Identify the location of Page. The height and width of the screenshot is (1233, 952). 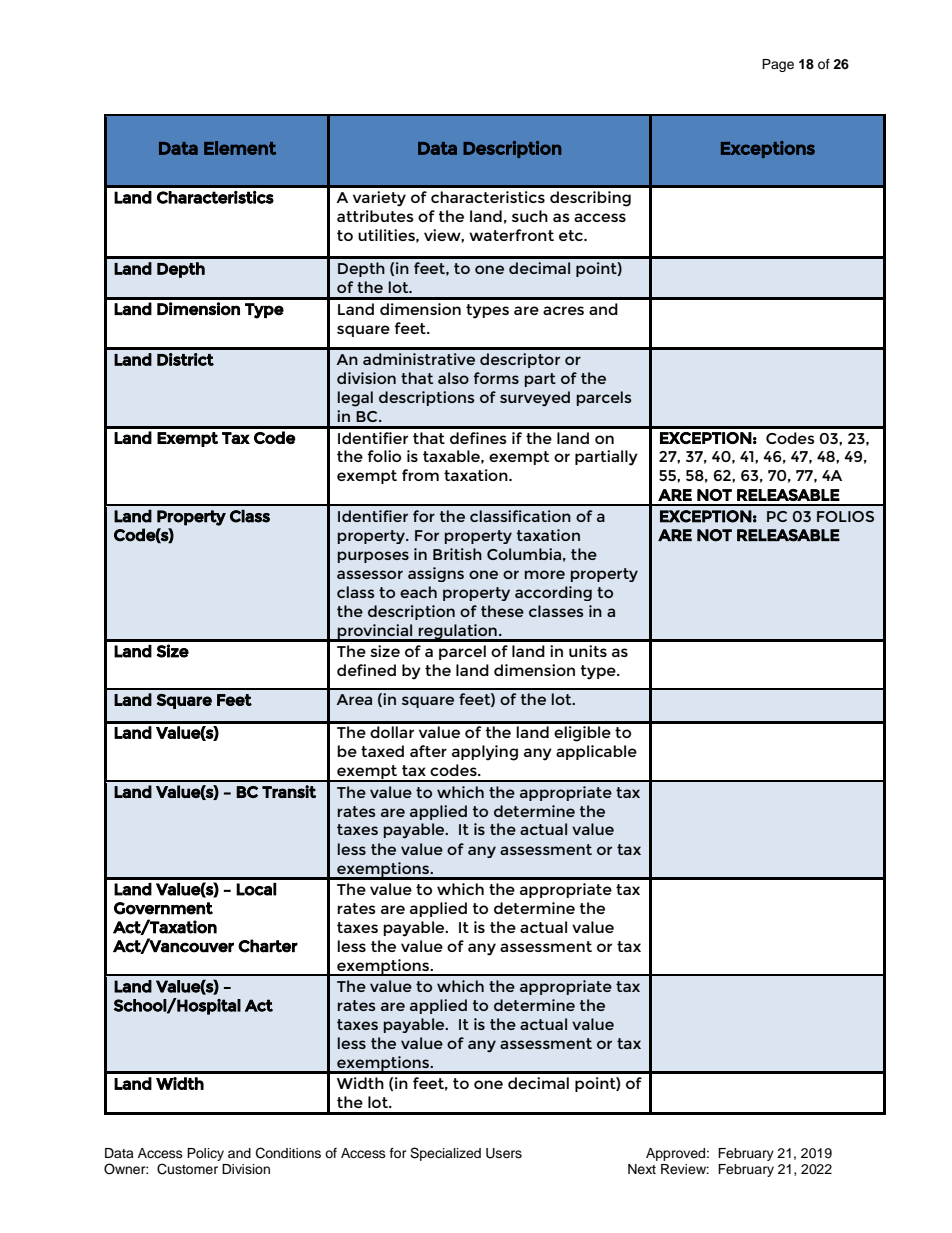
(778, 65).
